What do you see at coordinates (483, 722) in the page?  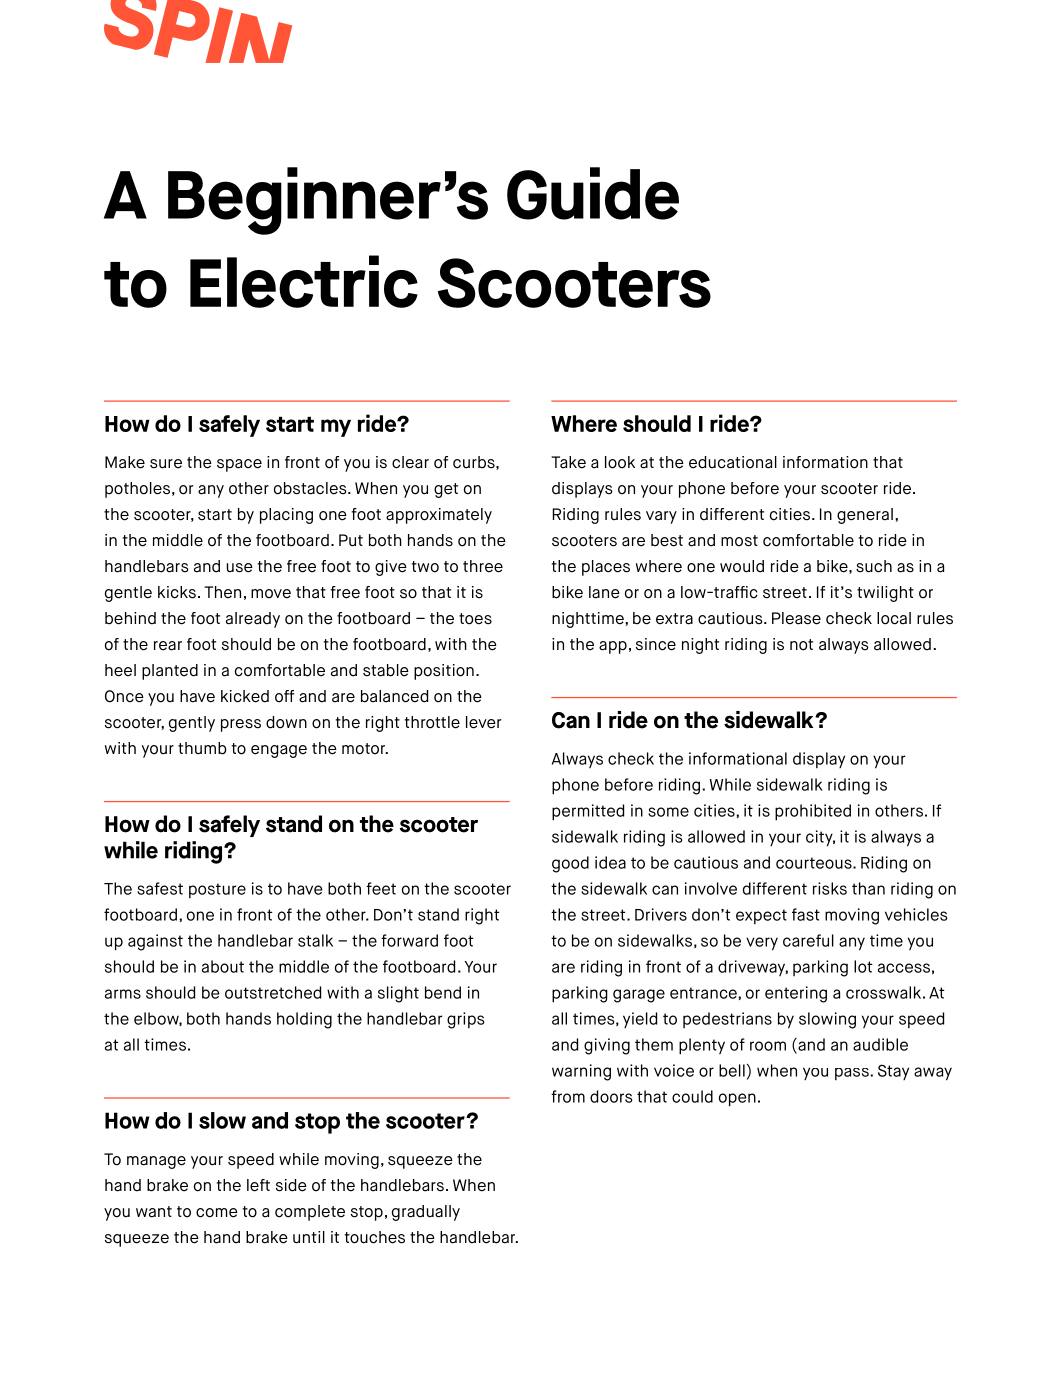 I see `lever` at bounding box center [483, 722].
